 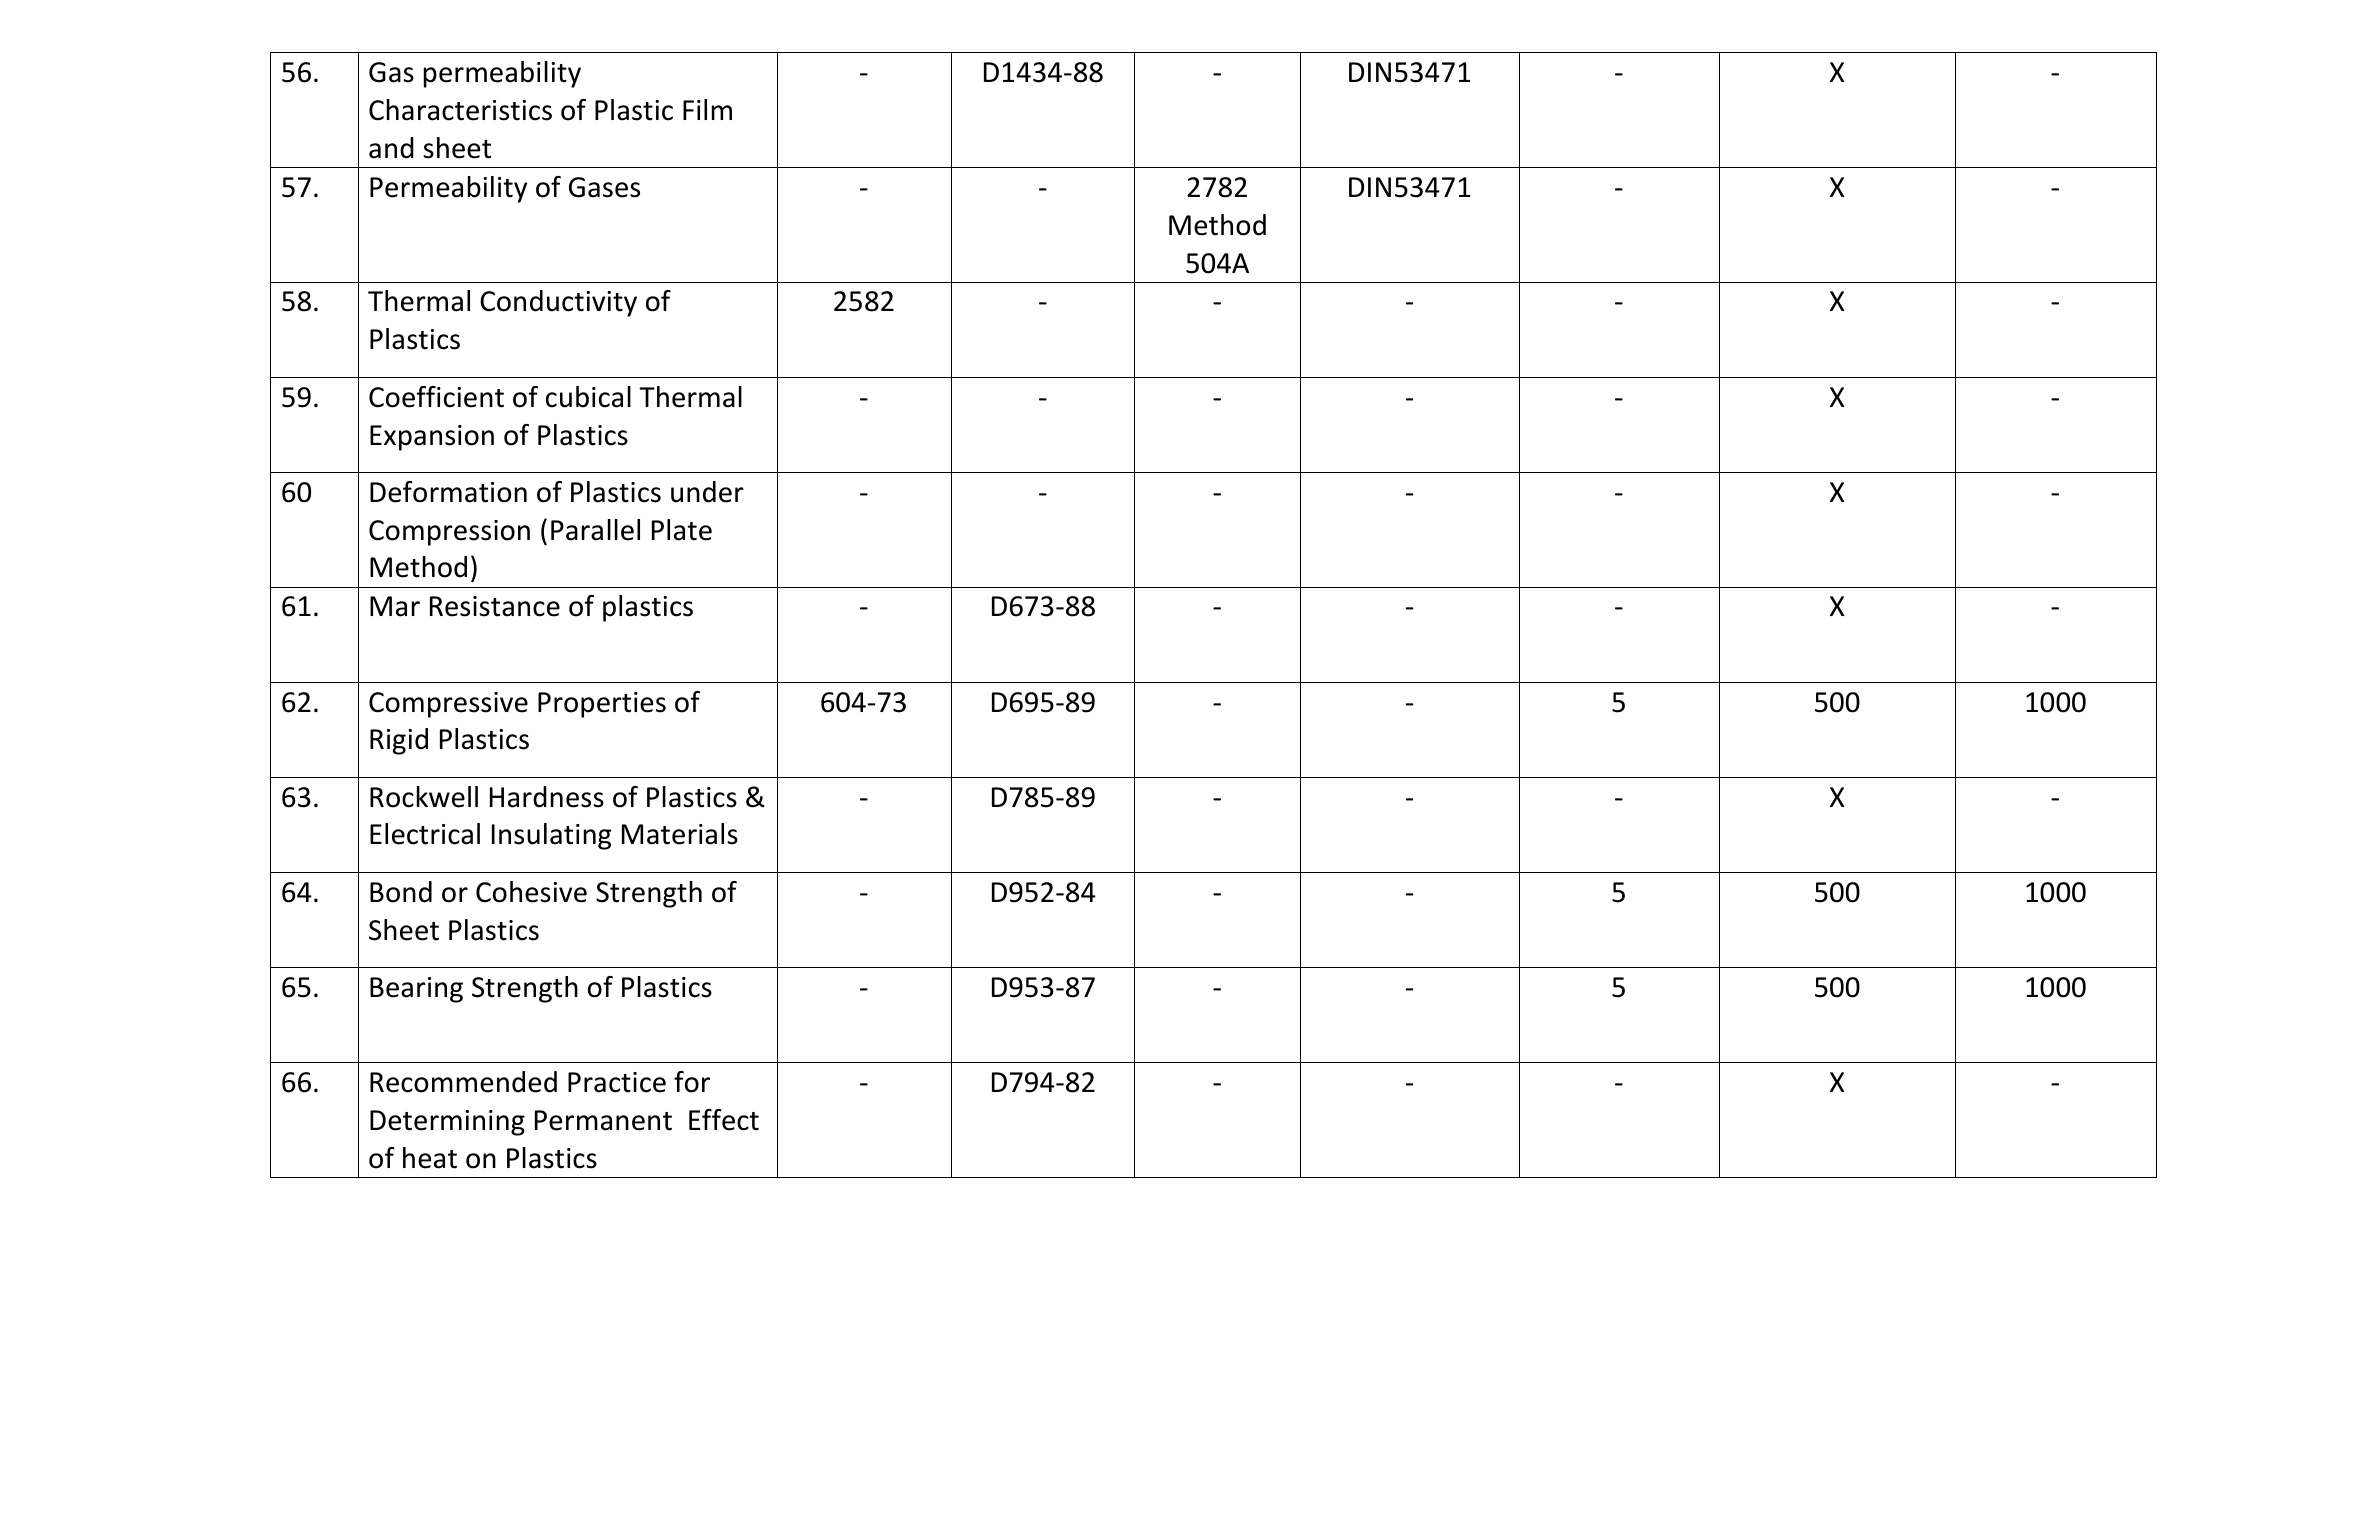 What do you see at coordinates (724, 1120) in the document?
I see `Effect` at bounding box center [724, 1120].
